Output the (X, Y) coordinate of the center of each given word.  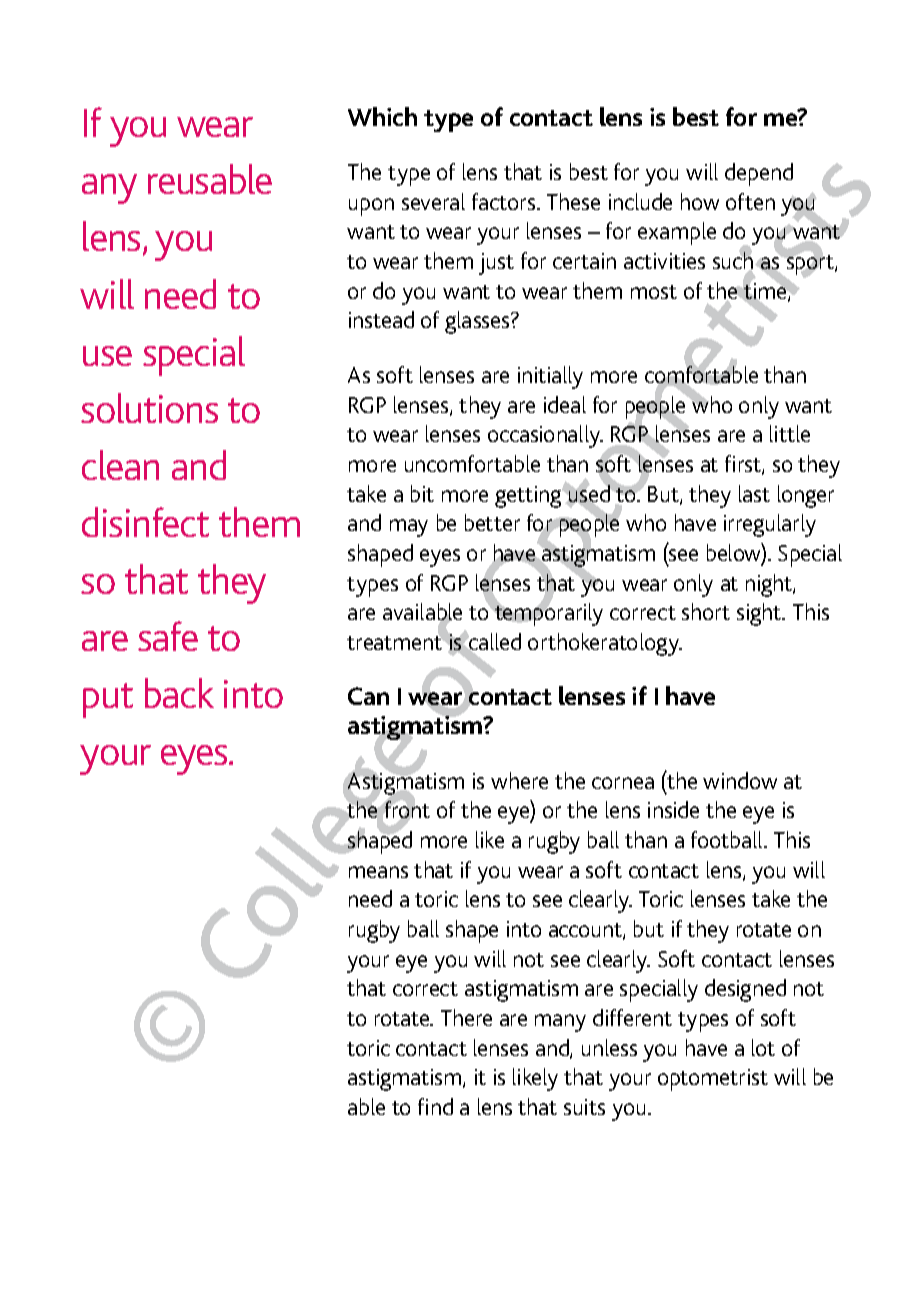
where (519, 780)
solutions (149, 408)
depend (759, 174)
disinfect (145, 522)
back (179, 693)
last (754, 493)
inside (673, 809)
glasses (478, 322)
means (378, 872)
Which (382, 116)
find (435, 1106)
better (492, 522)
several (433, 201)
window (740, 780)
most (654, 292)
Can (368, 696)
